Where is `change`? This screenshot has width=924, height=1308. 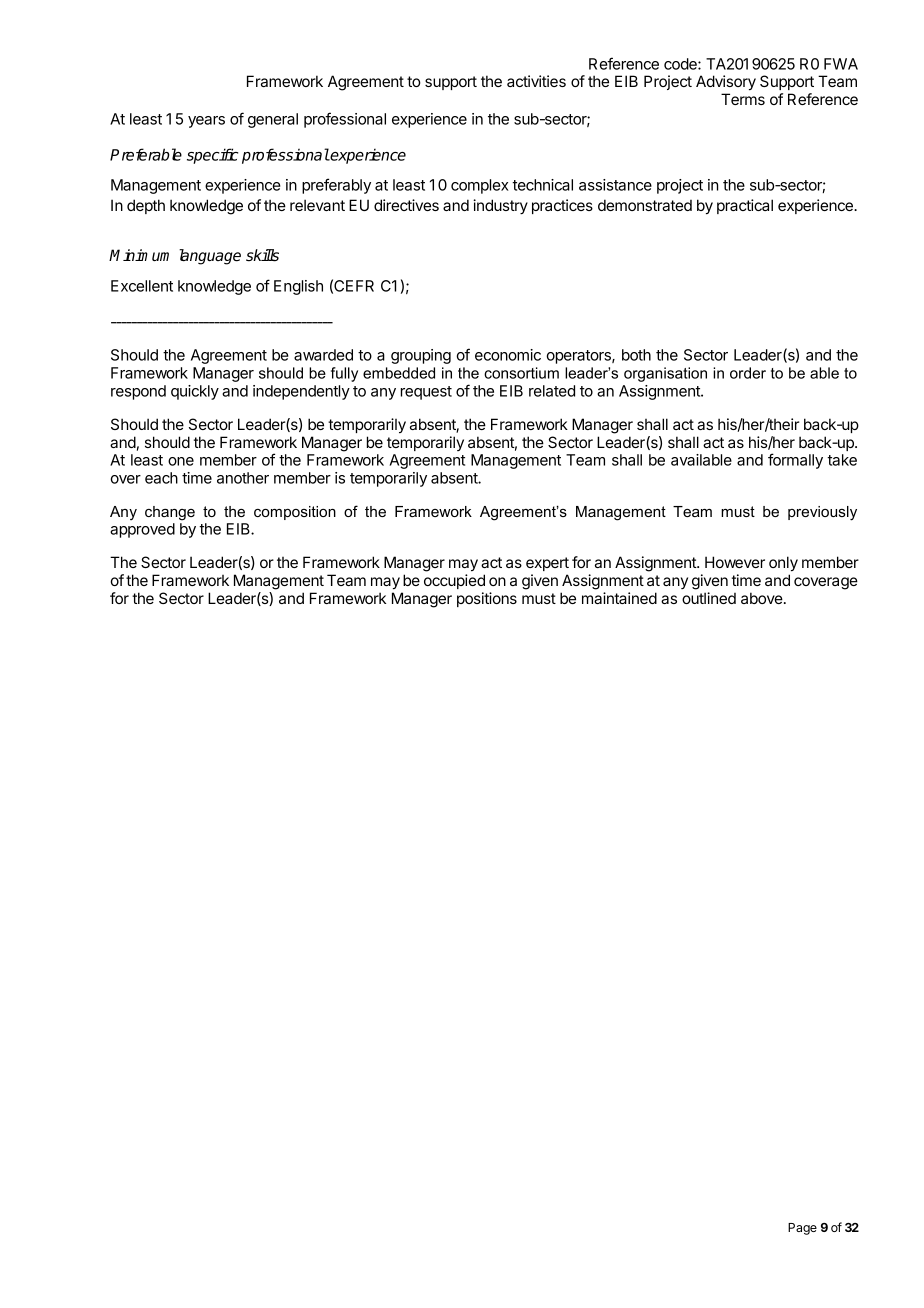
change is located at coordinates (170, 513).
